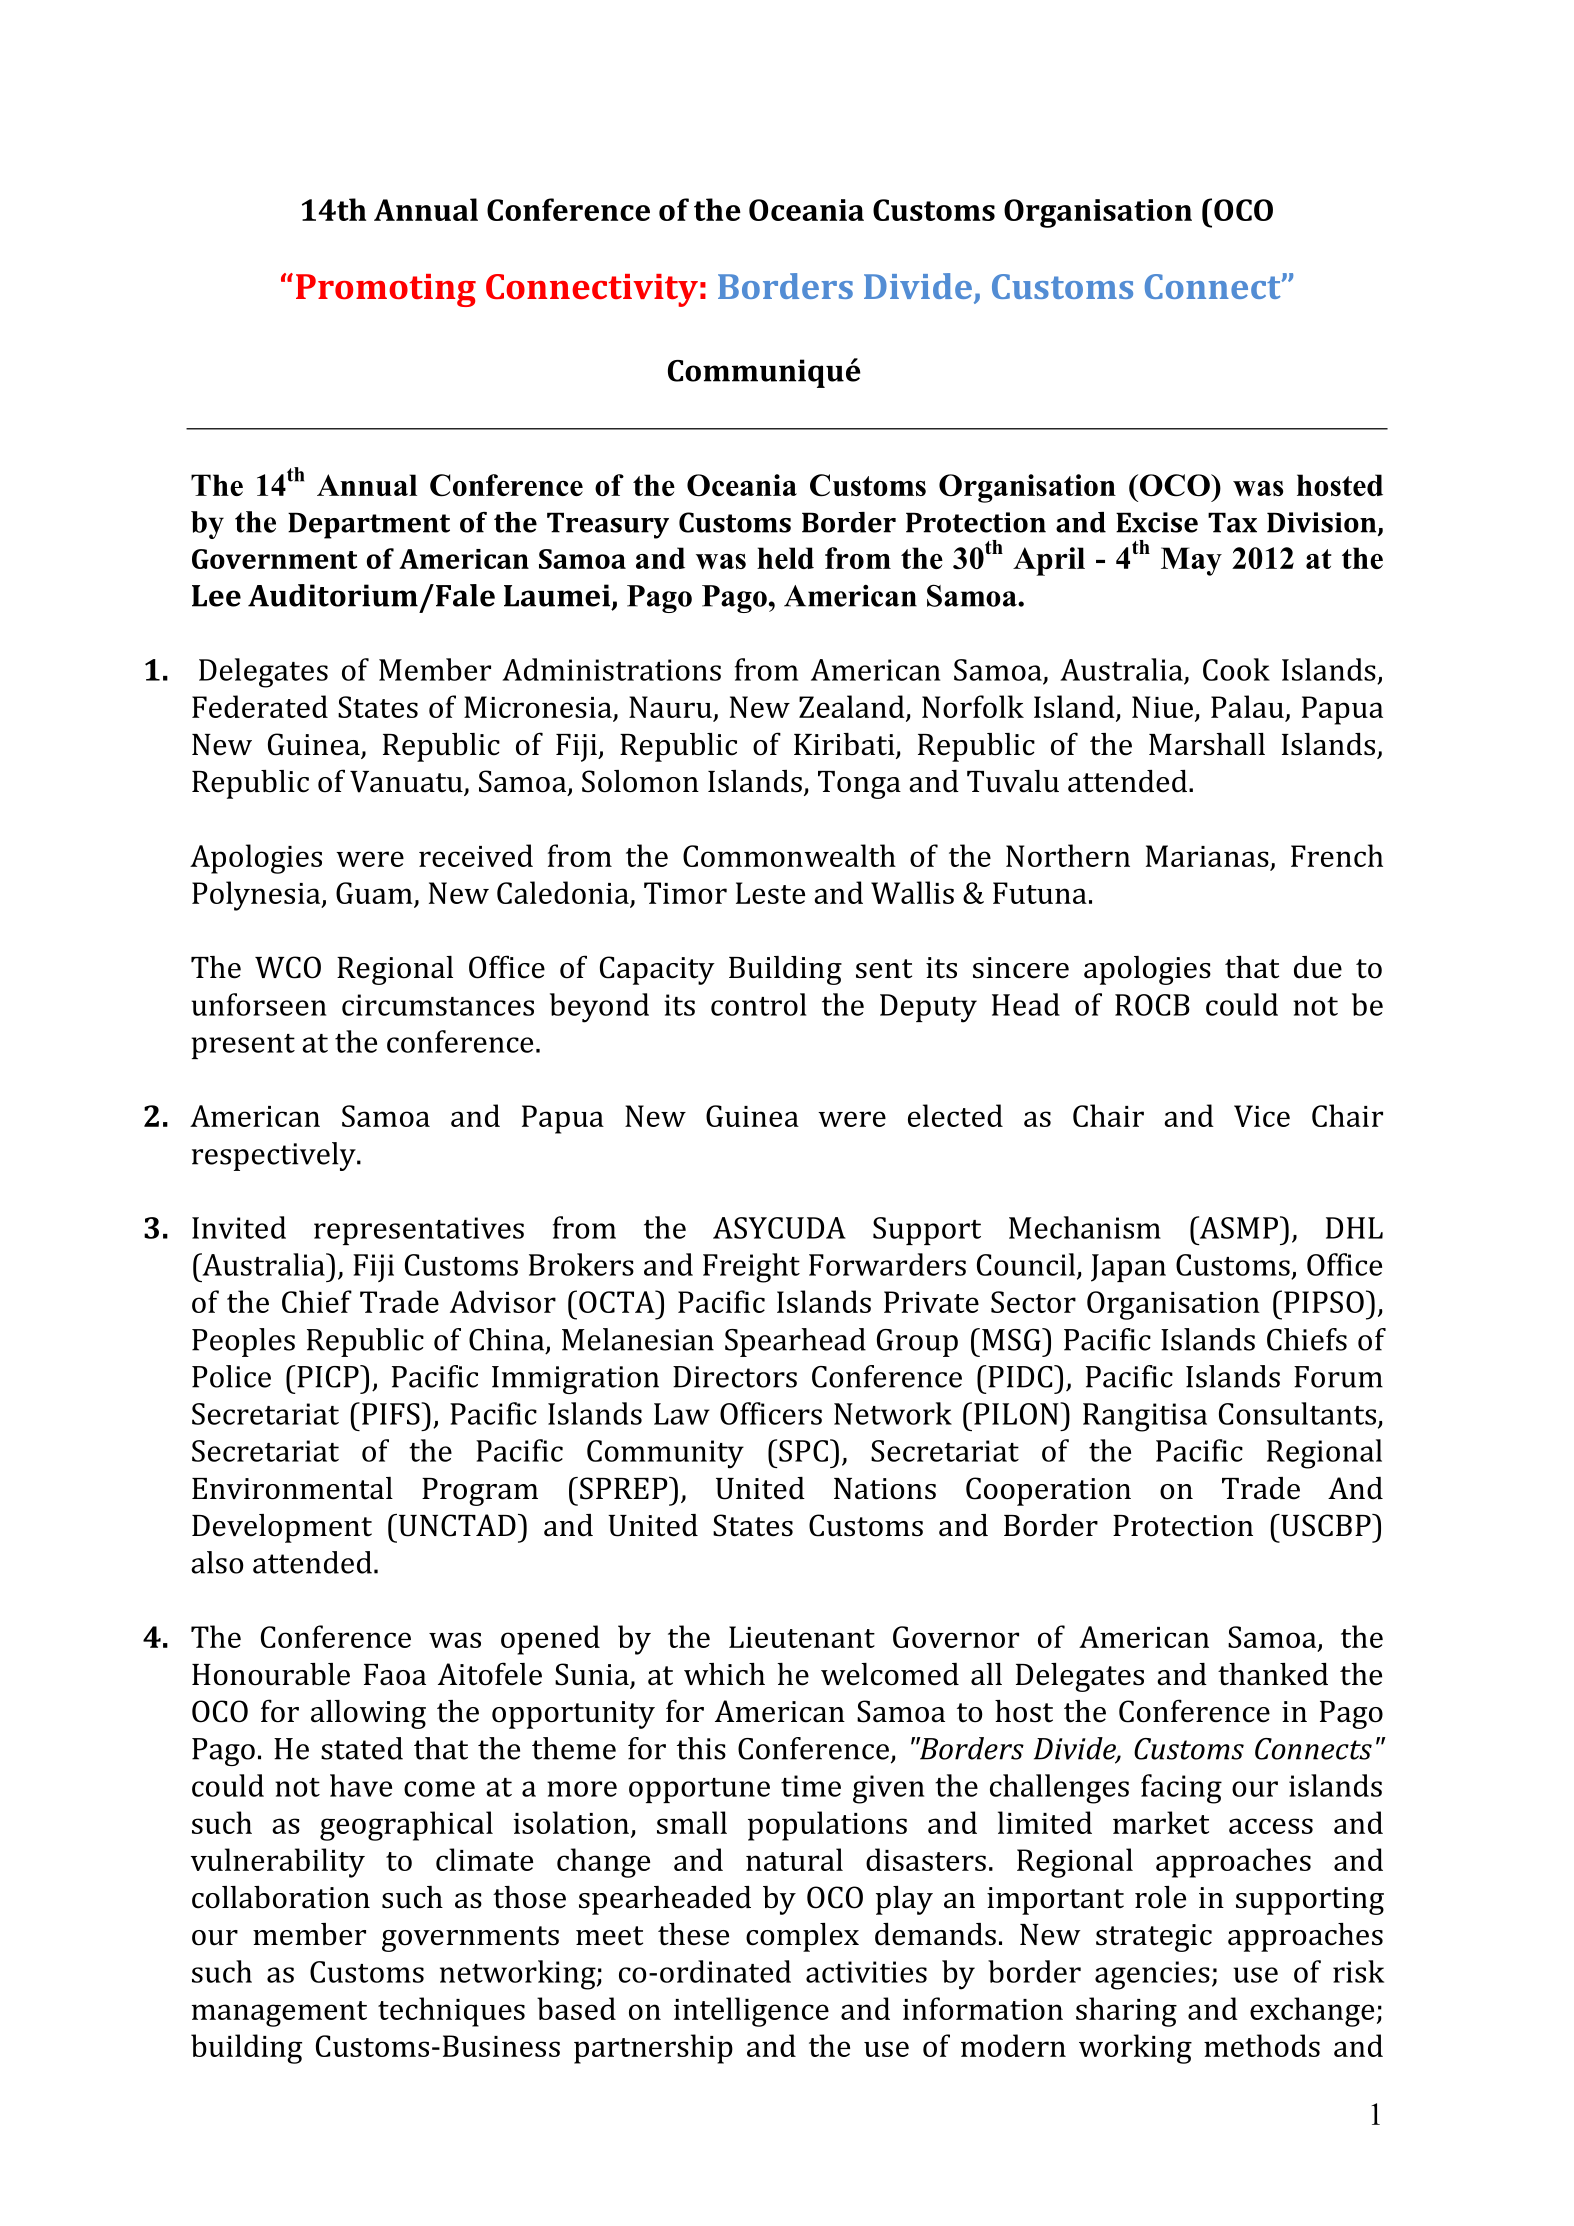 The image size is (1574, 2226). Describe the element at coordinates (407, 783) in the screenshot. I see `Vanuatu` at that location.
